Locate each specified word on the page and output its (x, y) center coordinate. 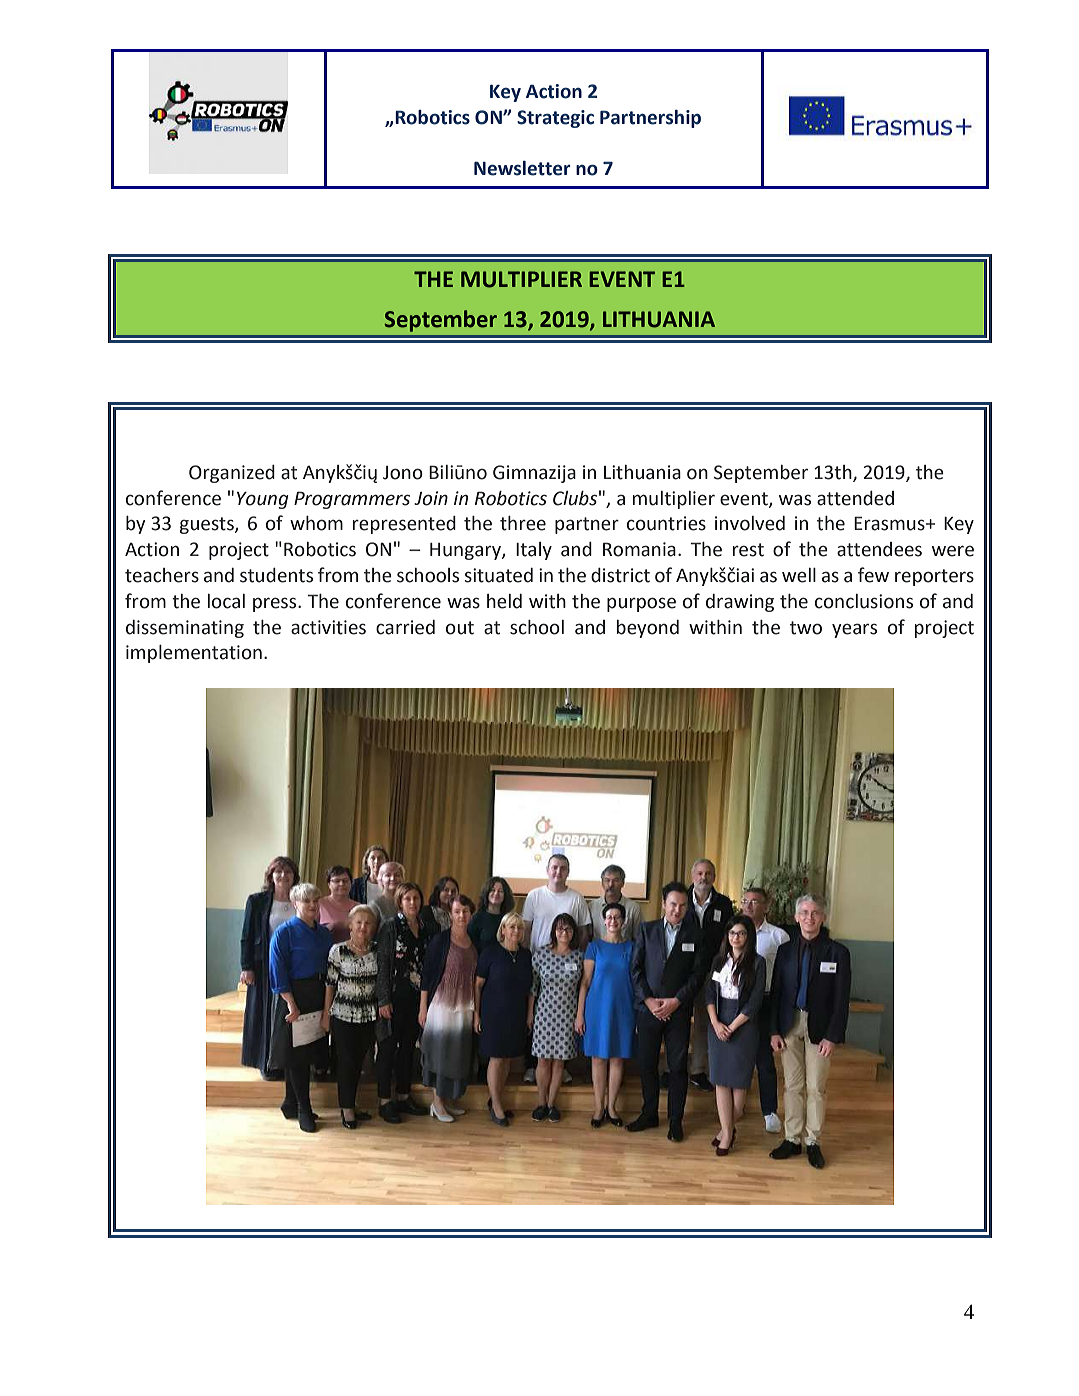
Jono (403, 473)
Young (263, 500)
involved (750, 523)
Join (431, 498)
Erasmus (890, 523)
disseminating (185, 629)
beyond (648, 629)
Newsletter (522, 168)
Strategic (555, 119)
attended (855, 498)
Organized (232, 474)
